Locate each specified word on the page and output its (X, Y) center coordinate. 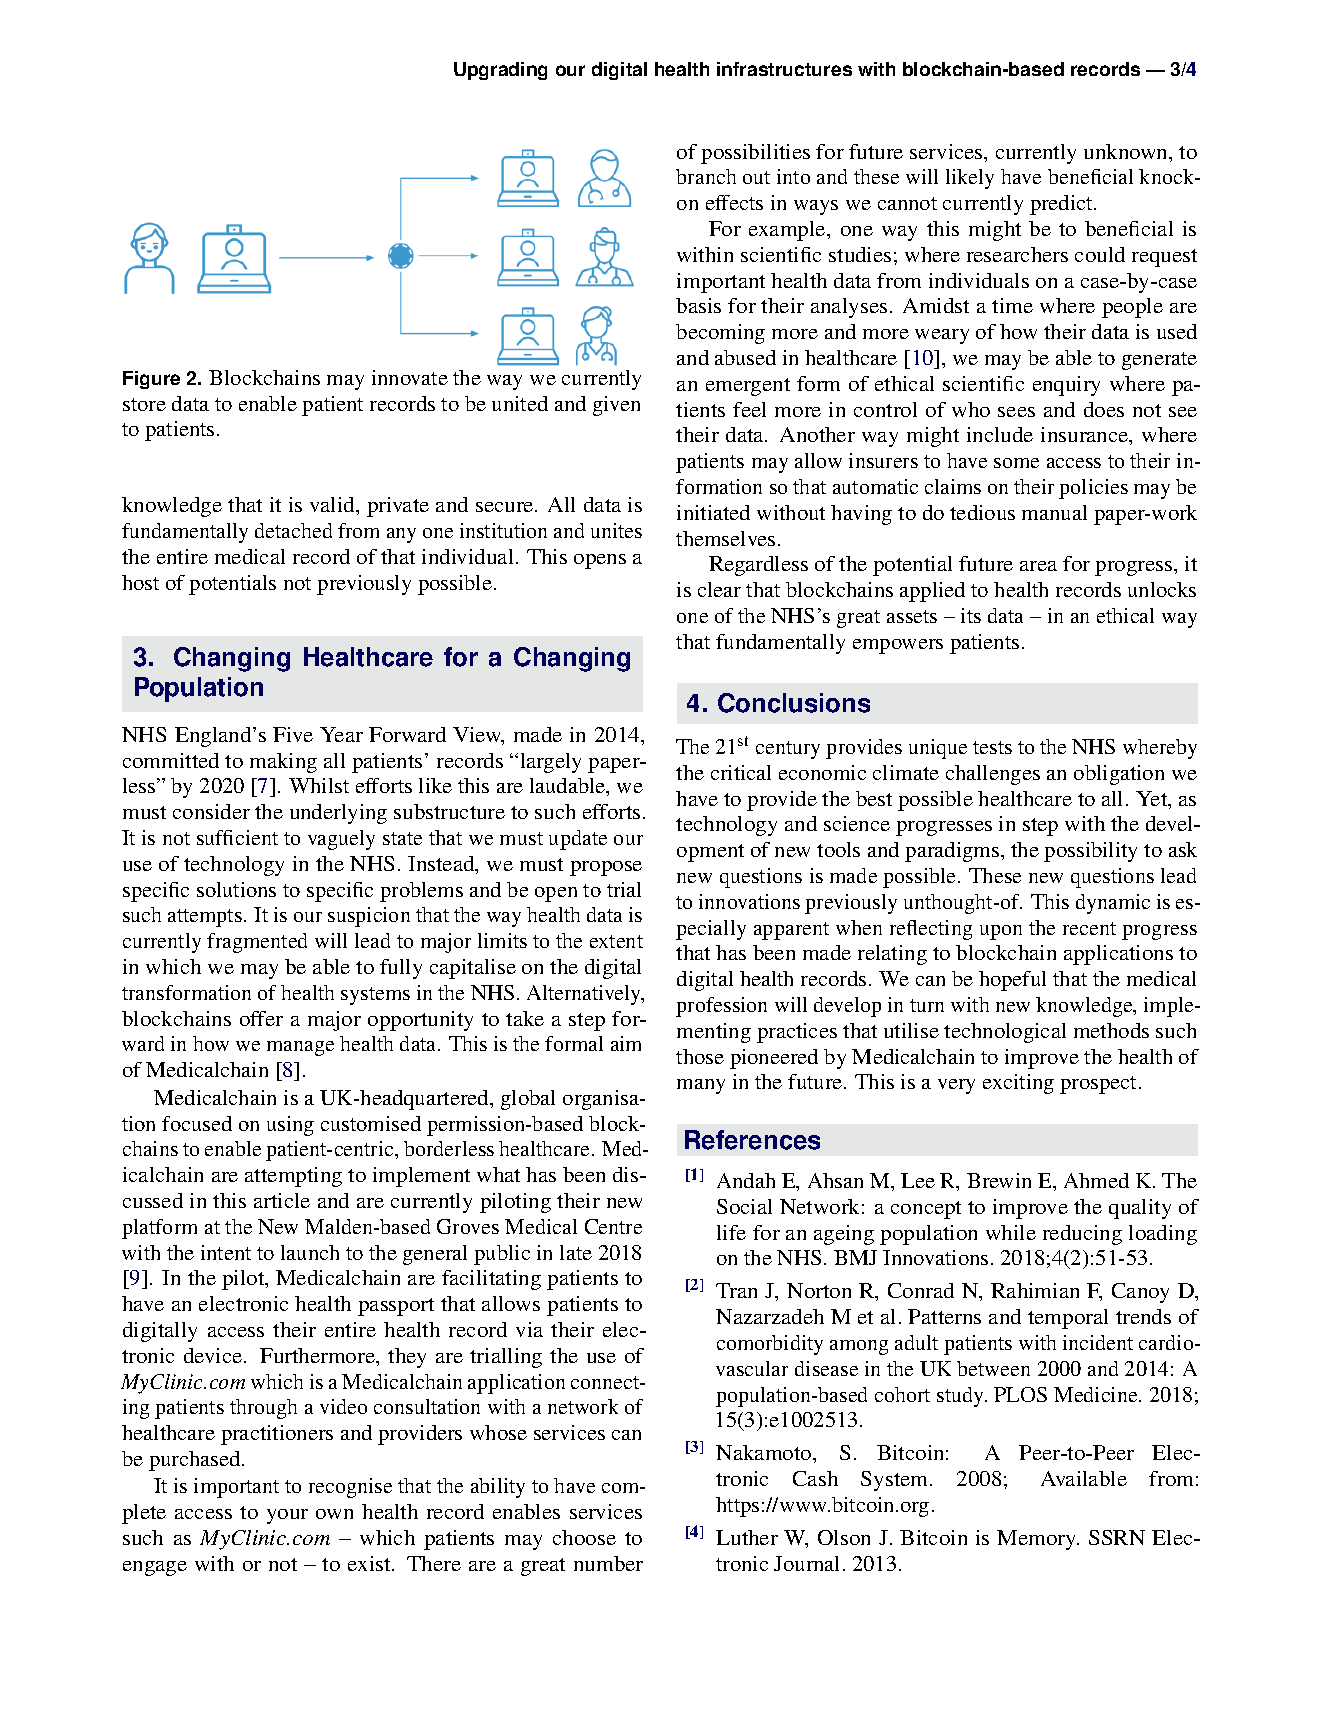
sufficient (237, 837)
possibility (1090, 852)
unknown (1127, 153)
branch (706, 176)
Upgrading (500, 71)
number (608, 1563)
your (287, 1516)
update (578, 840)
